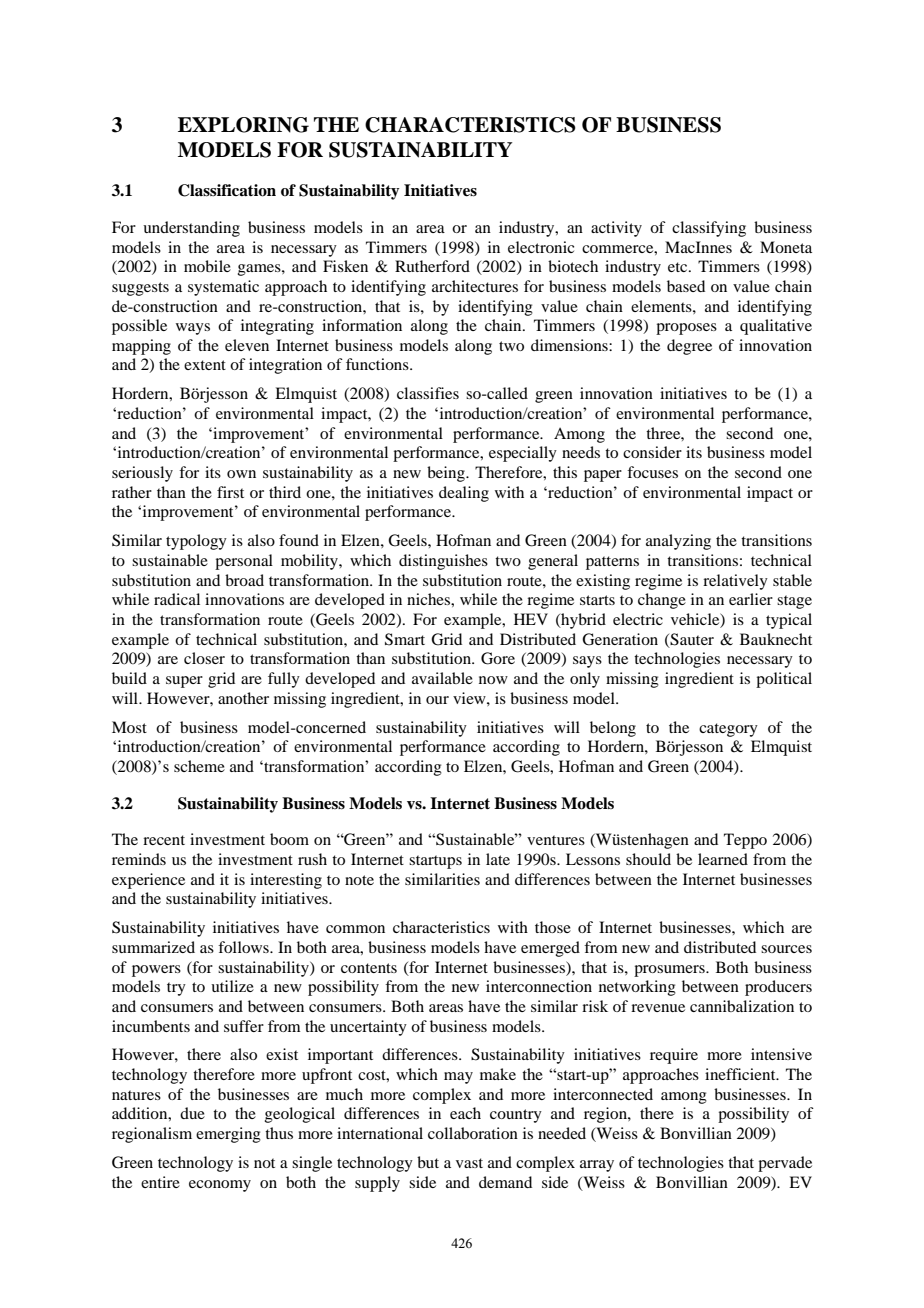  I want to click on first, so click(230, 492).
